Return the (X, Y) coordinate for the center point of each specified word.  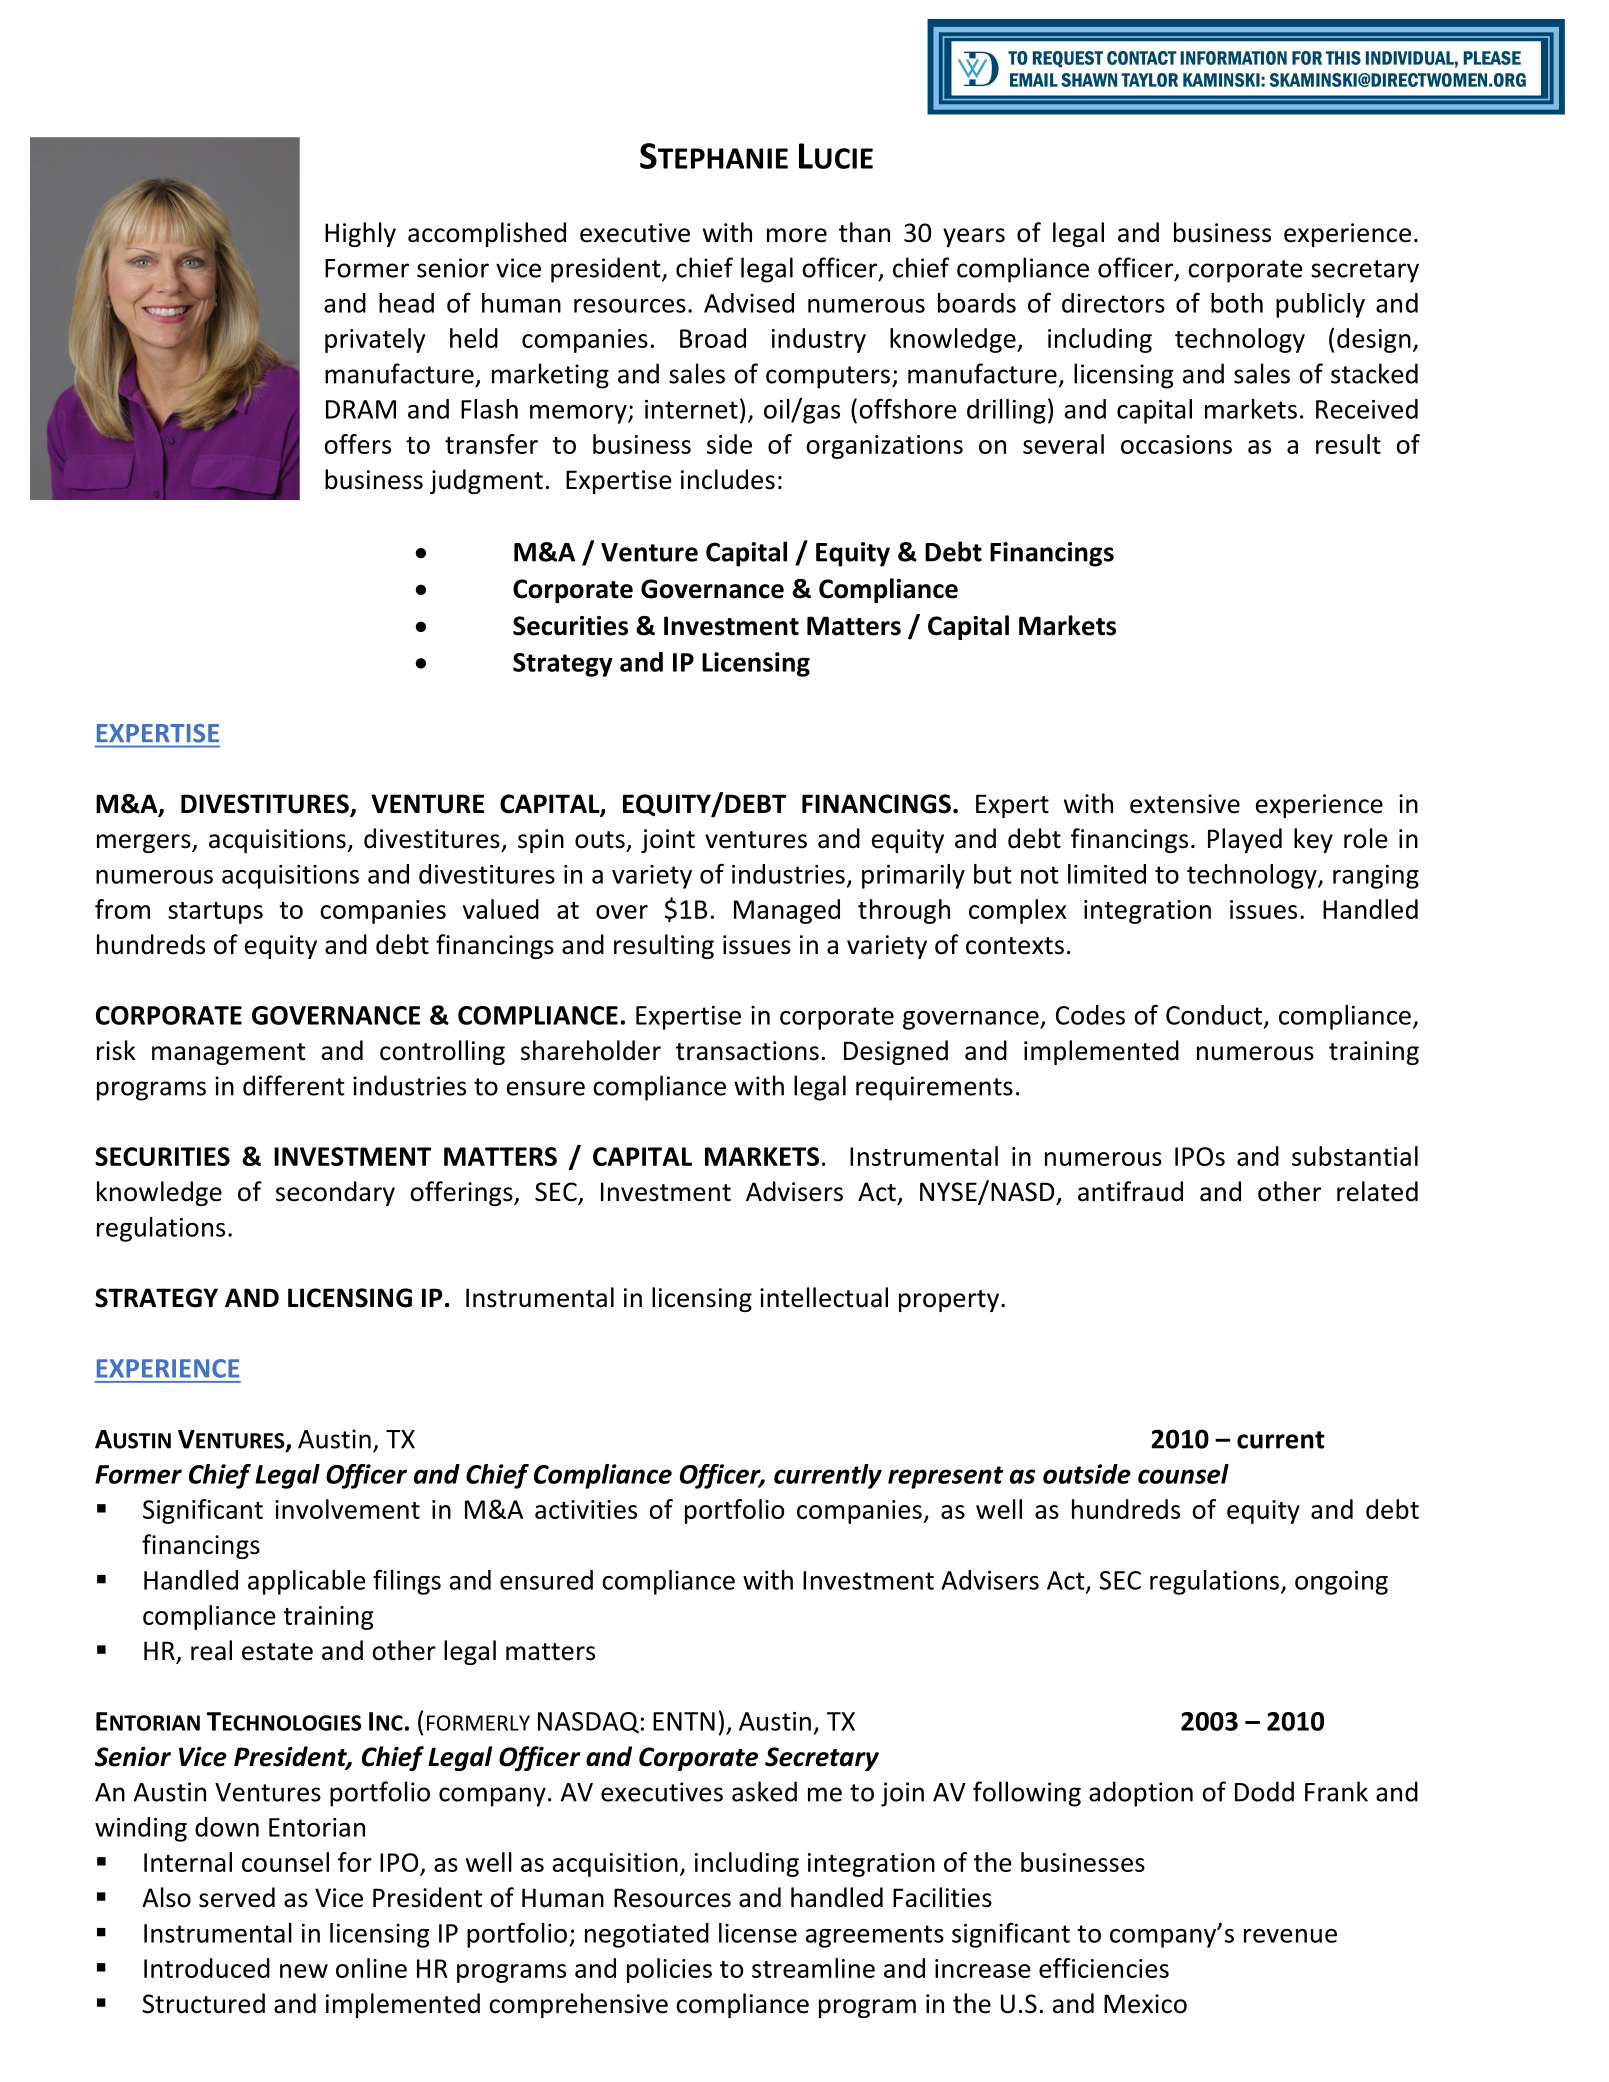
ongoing (1341, 1583)
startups (215, 913)
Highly (360, 234)
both (1237, 303)
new (304, 1971)
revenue (1290, 1936)
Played (1245, 840)
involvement (347, 1509)
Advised (749, 303)
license (758, 1933)
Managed (787, 911)
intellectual (824, 1297)
